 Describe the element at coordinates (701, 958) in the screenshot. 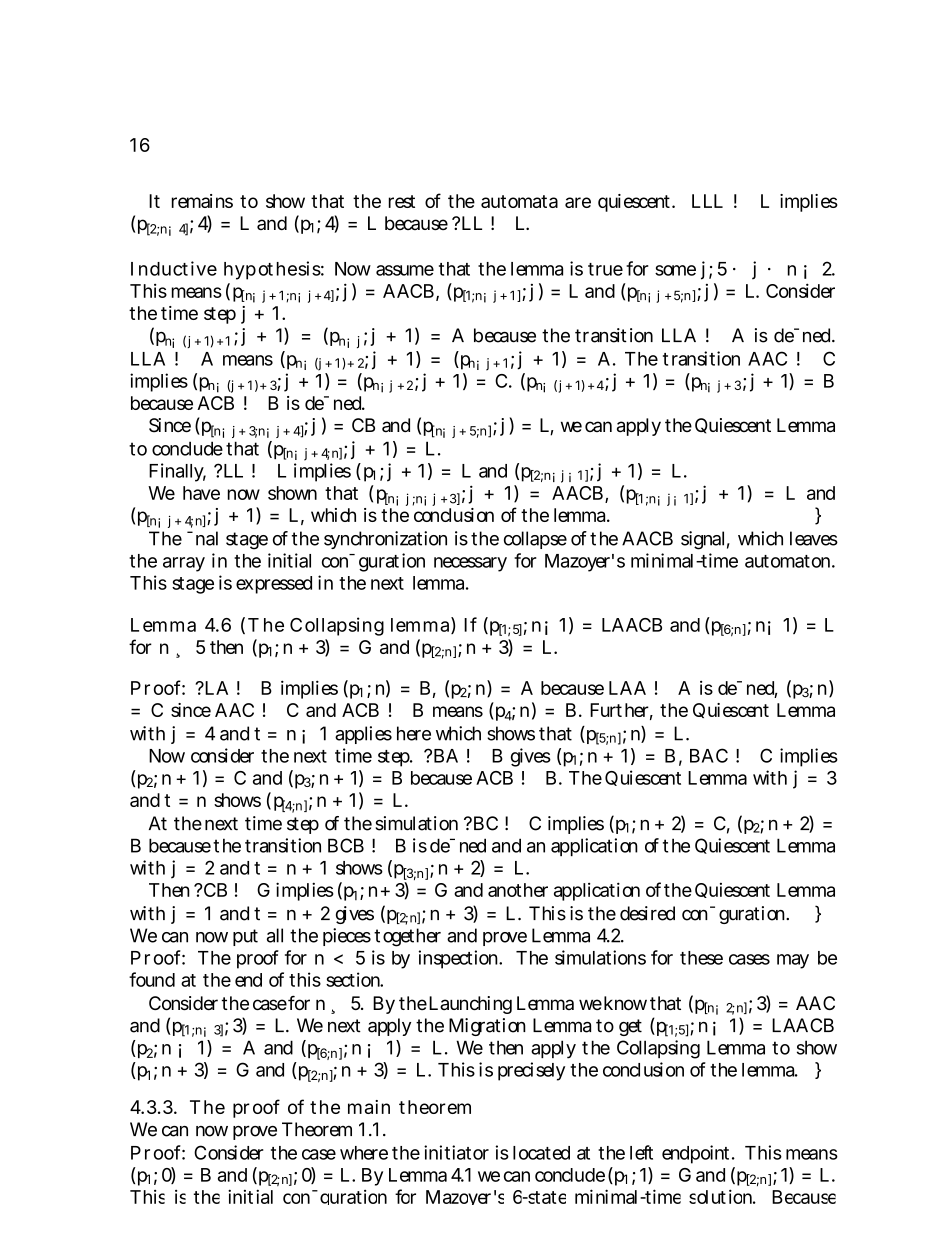

I see `these` at that location.
